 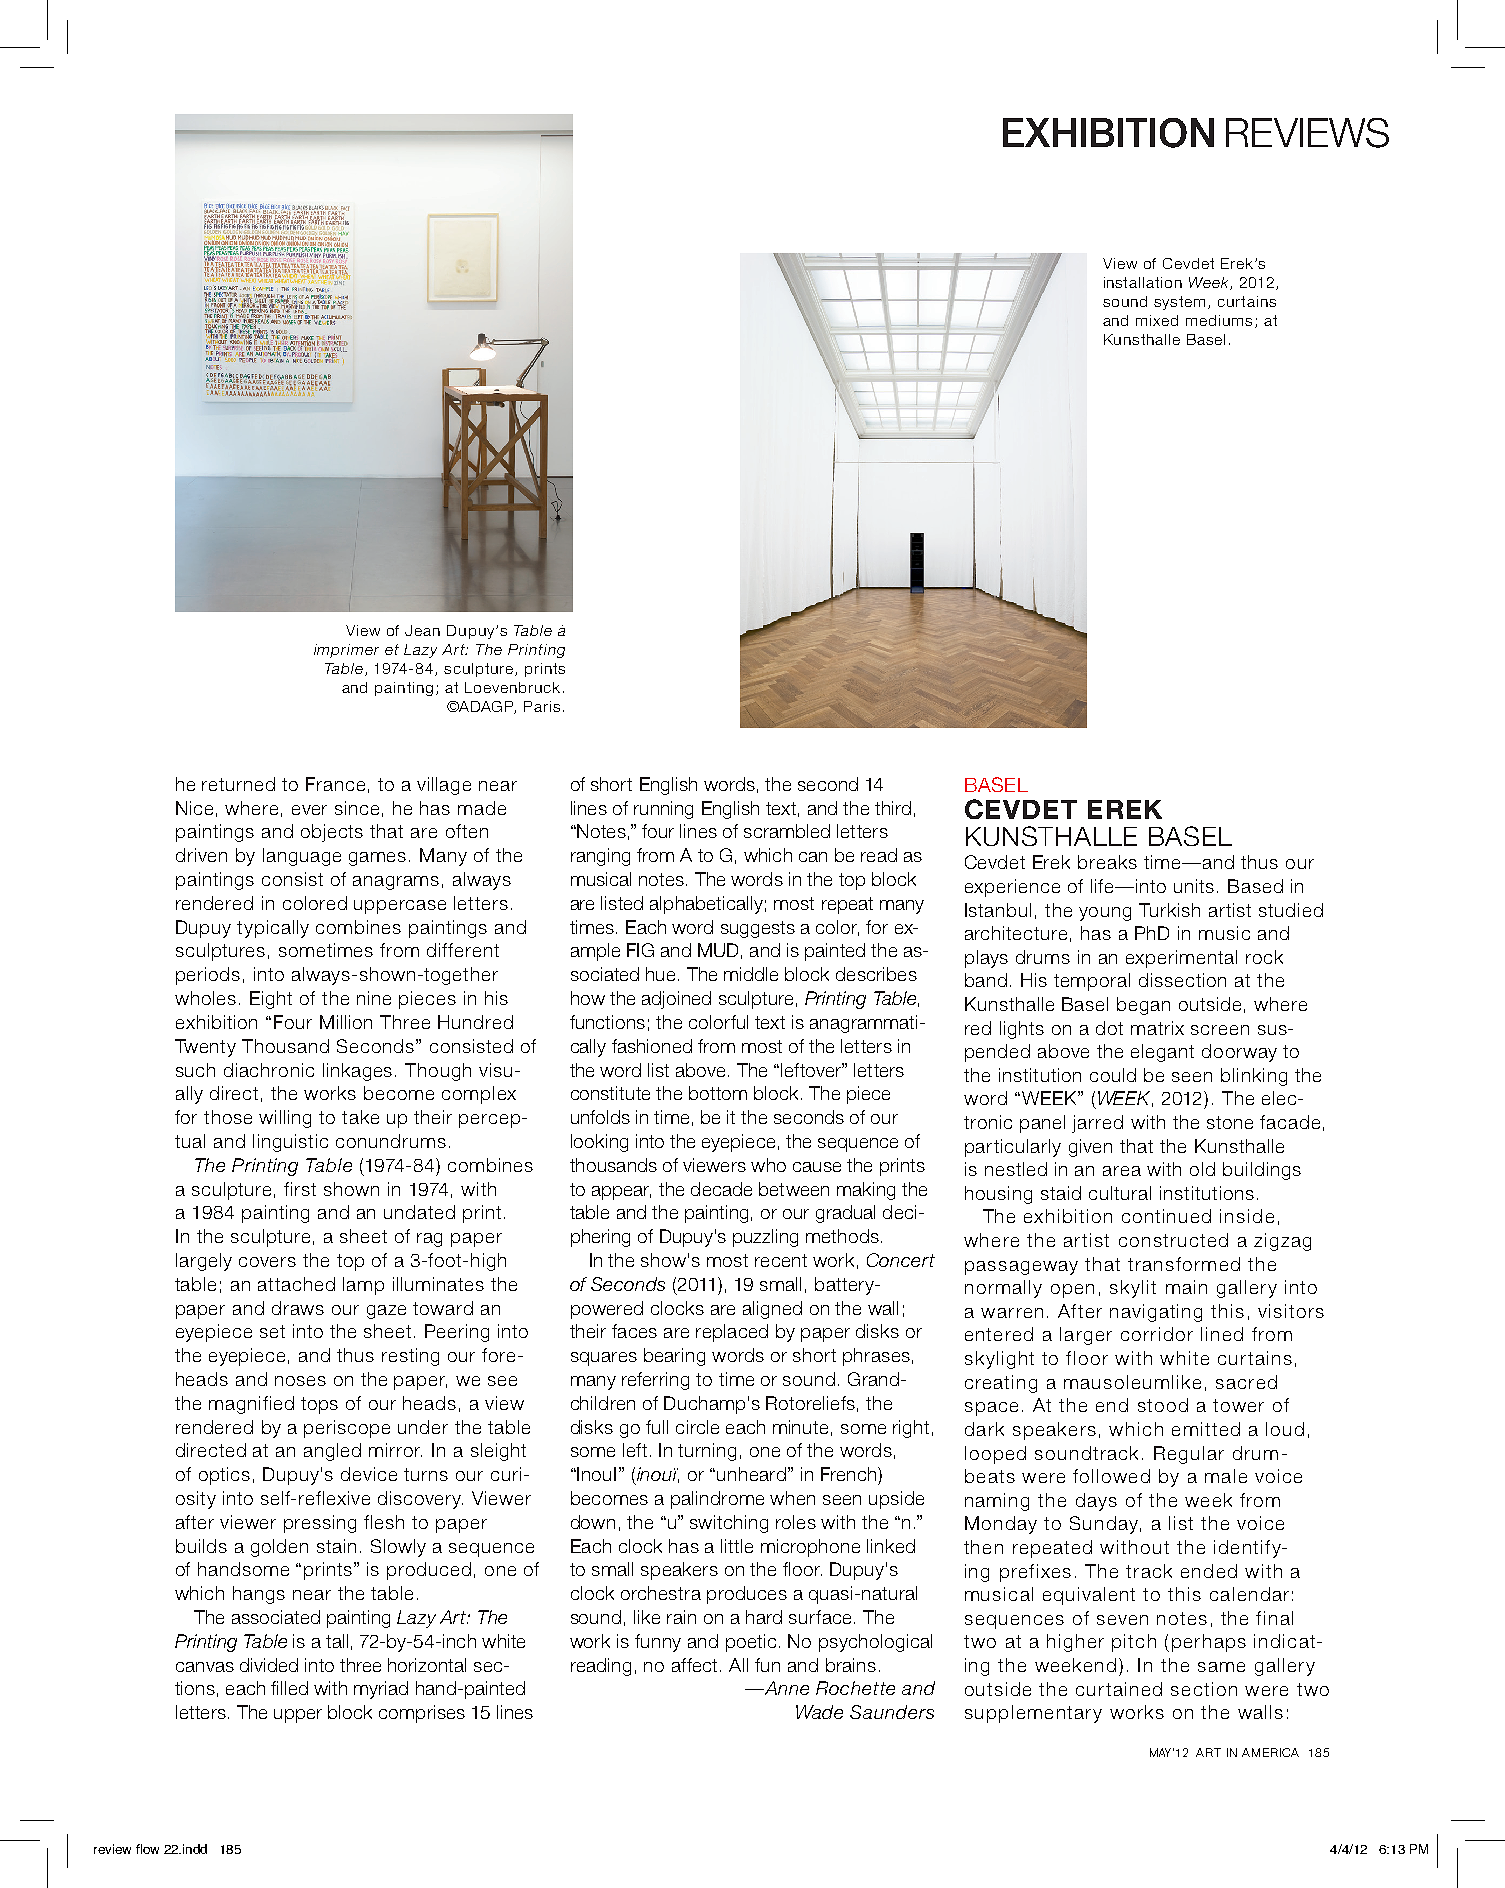 I want to click on mixed, so click(x=1157, y=320).
